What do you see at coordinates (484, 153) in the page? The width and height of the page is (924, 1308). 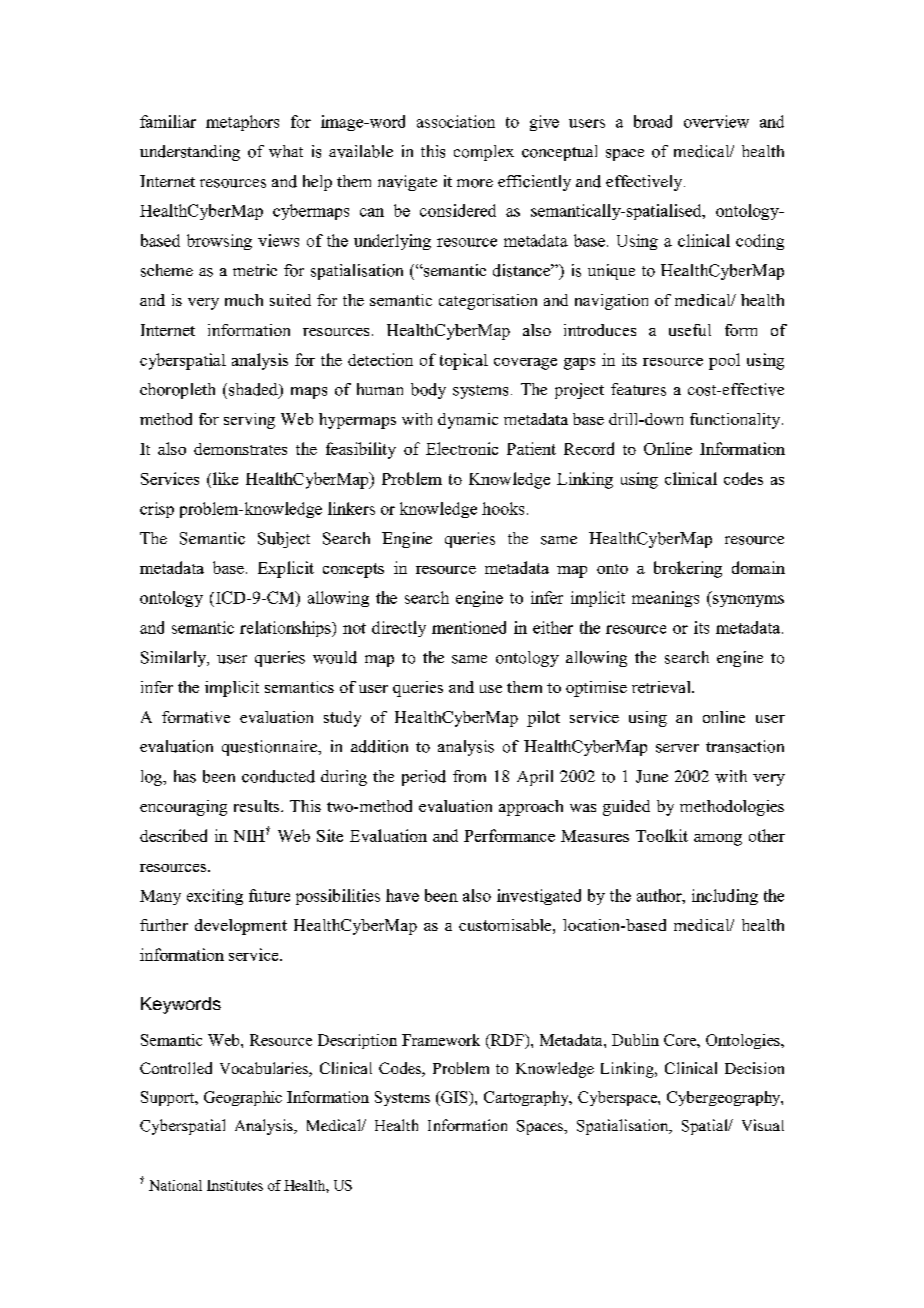 I see `complex` at bounding box center [484, 153].
